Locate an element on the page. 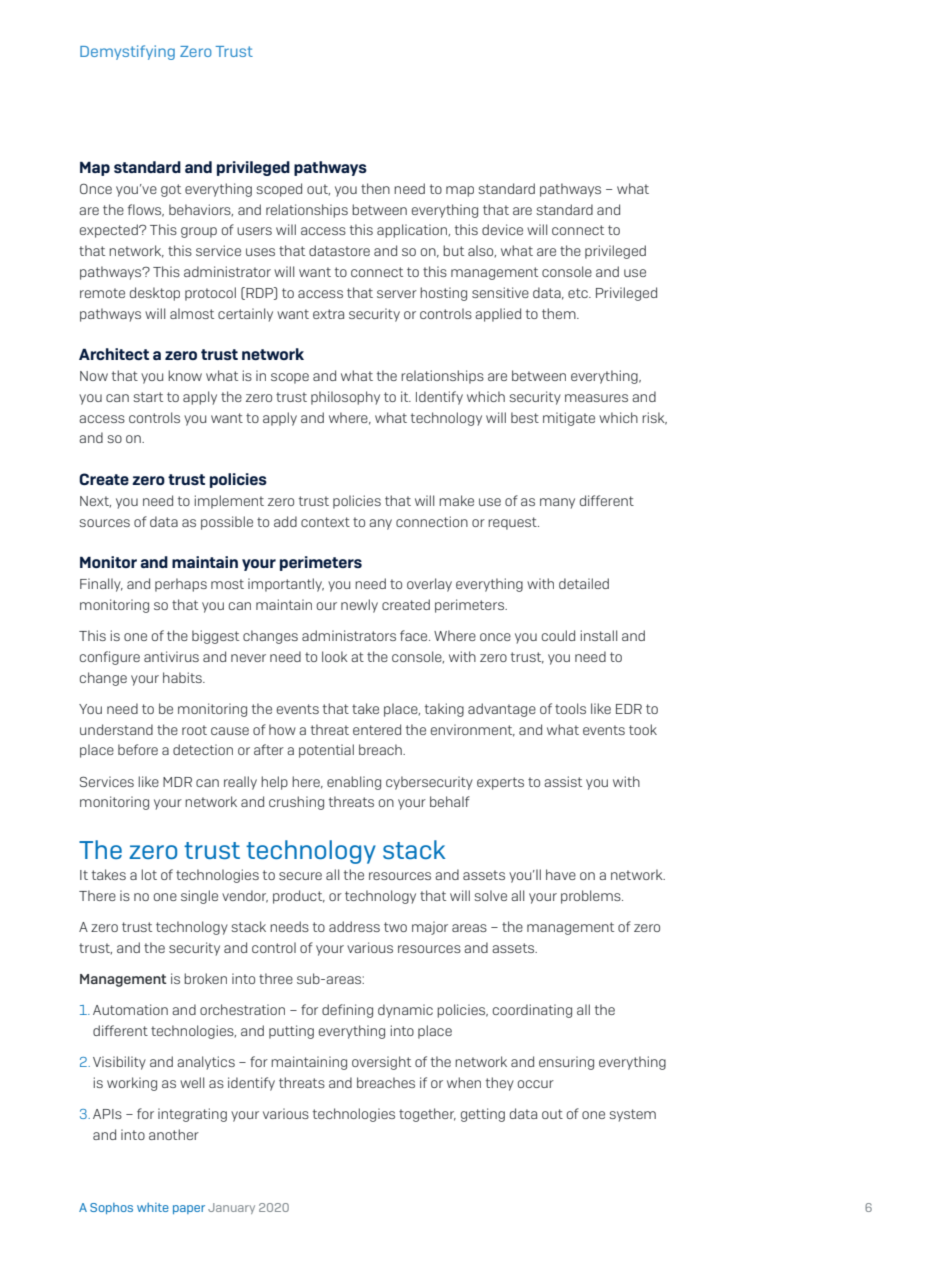 This document has height=1270, width=952. single is located at coordinates (199, 897).
